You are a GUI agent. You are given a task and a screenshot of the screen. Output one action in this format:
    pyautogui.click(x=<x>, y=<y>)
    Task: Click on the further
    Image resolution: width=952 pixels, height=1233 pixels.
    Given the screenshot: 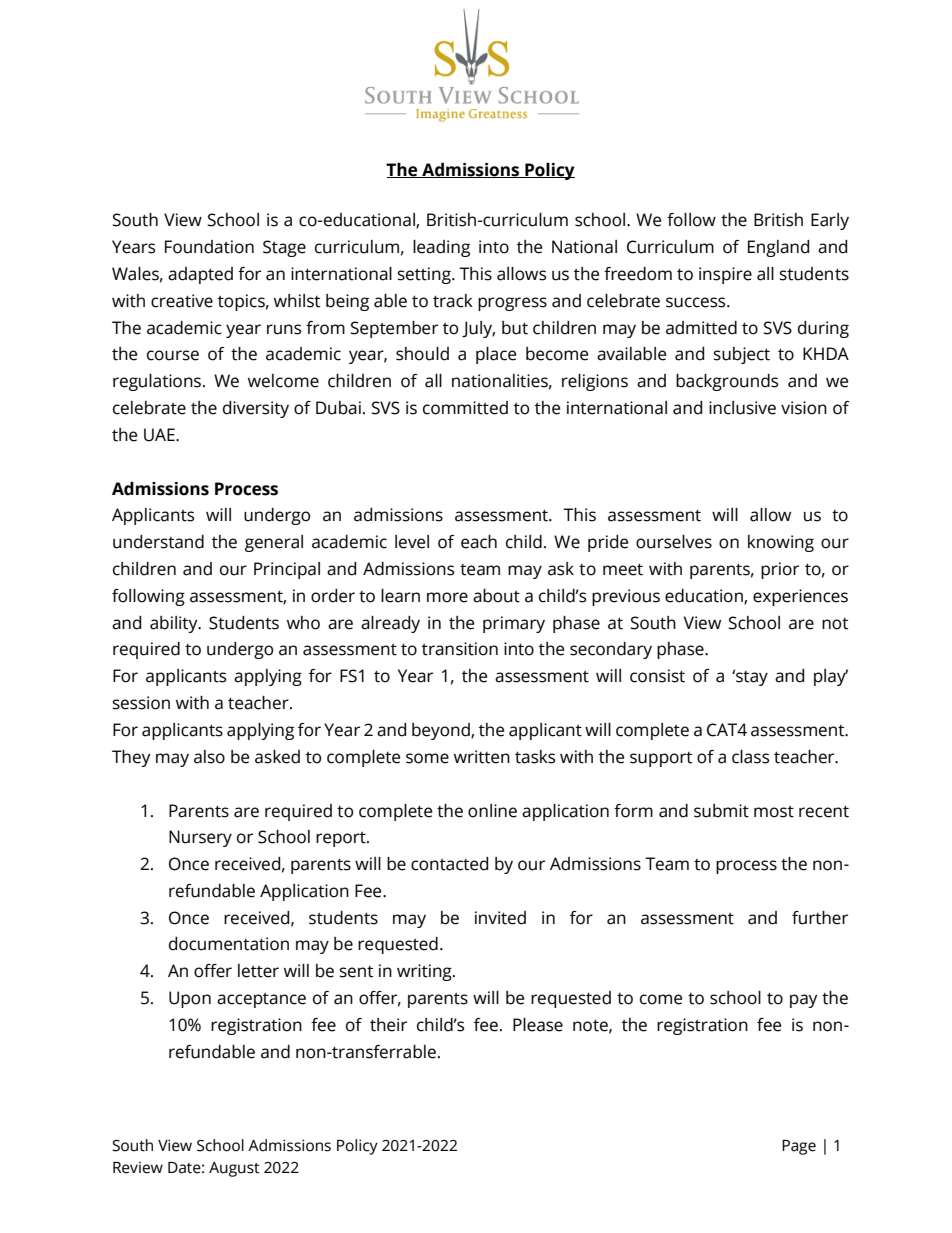 What is the action you would take?
    pyautogui.click(x=820, y=918)
